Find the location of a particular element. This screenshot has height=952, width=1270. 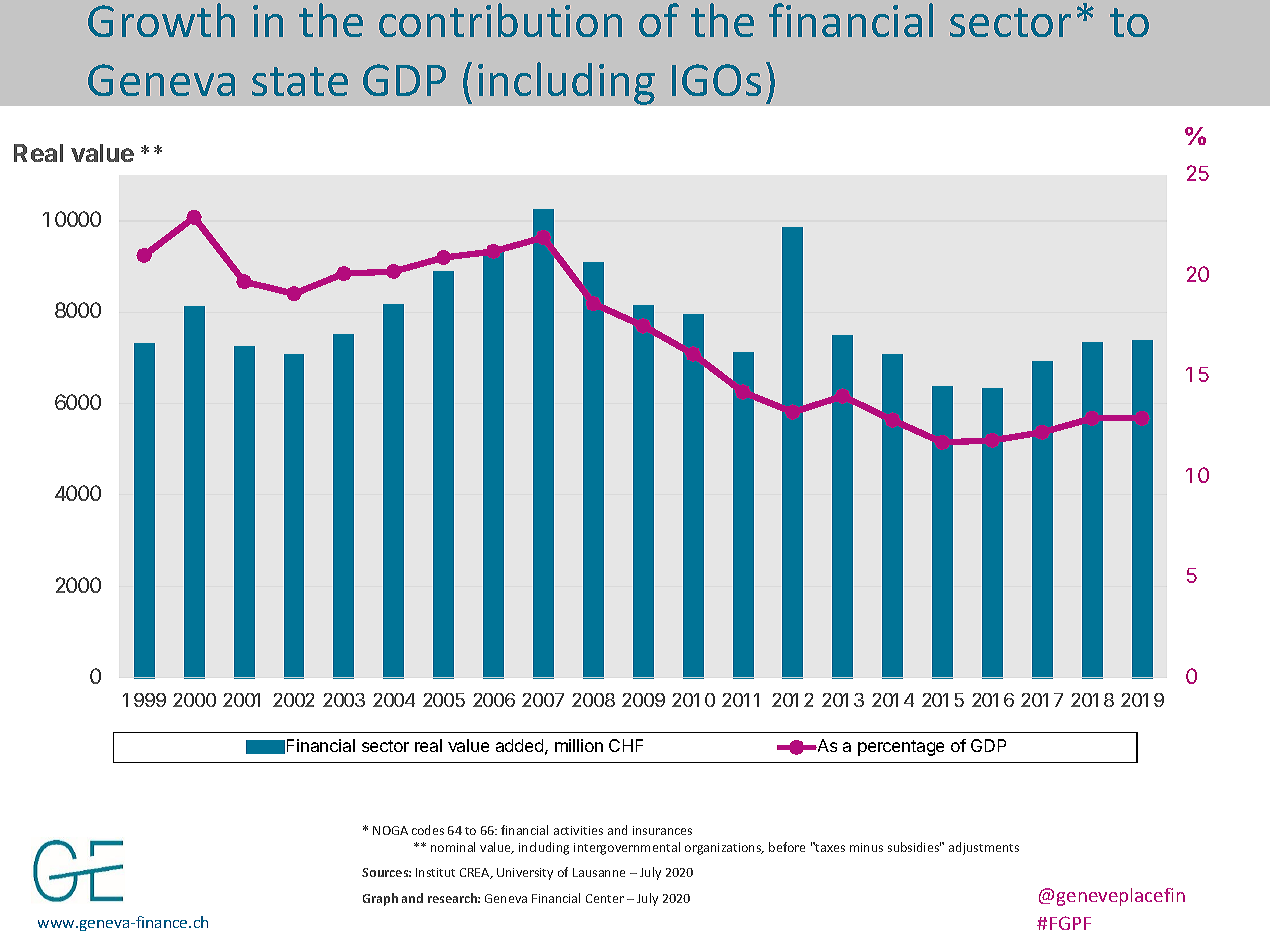

subsidies is located at coordinates (914, 847).
